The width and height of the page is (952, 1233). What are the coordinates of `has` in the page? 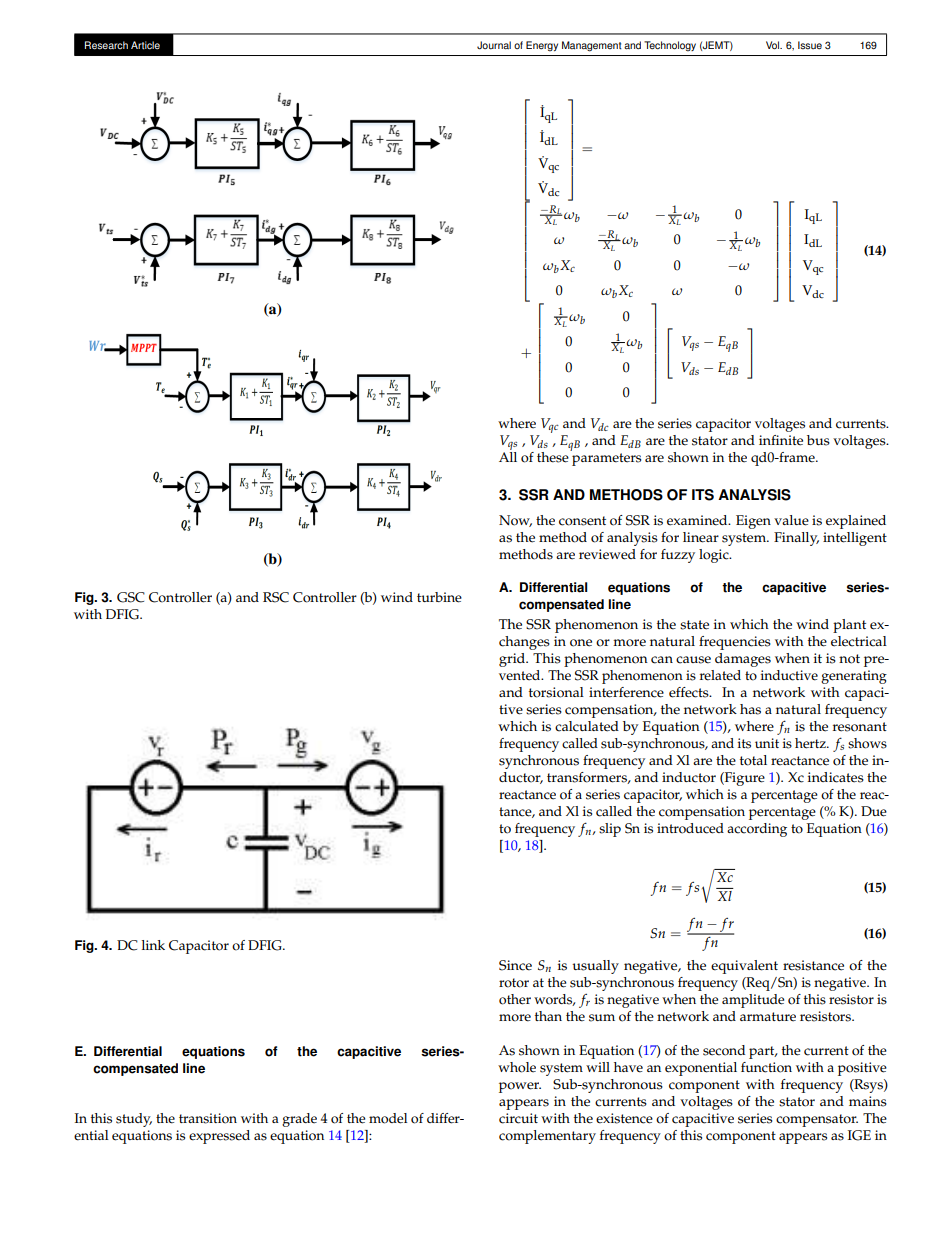 It's located at (750, 709).
